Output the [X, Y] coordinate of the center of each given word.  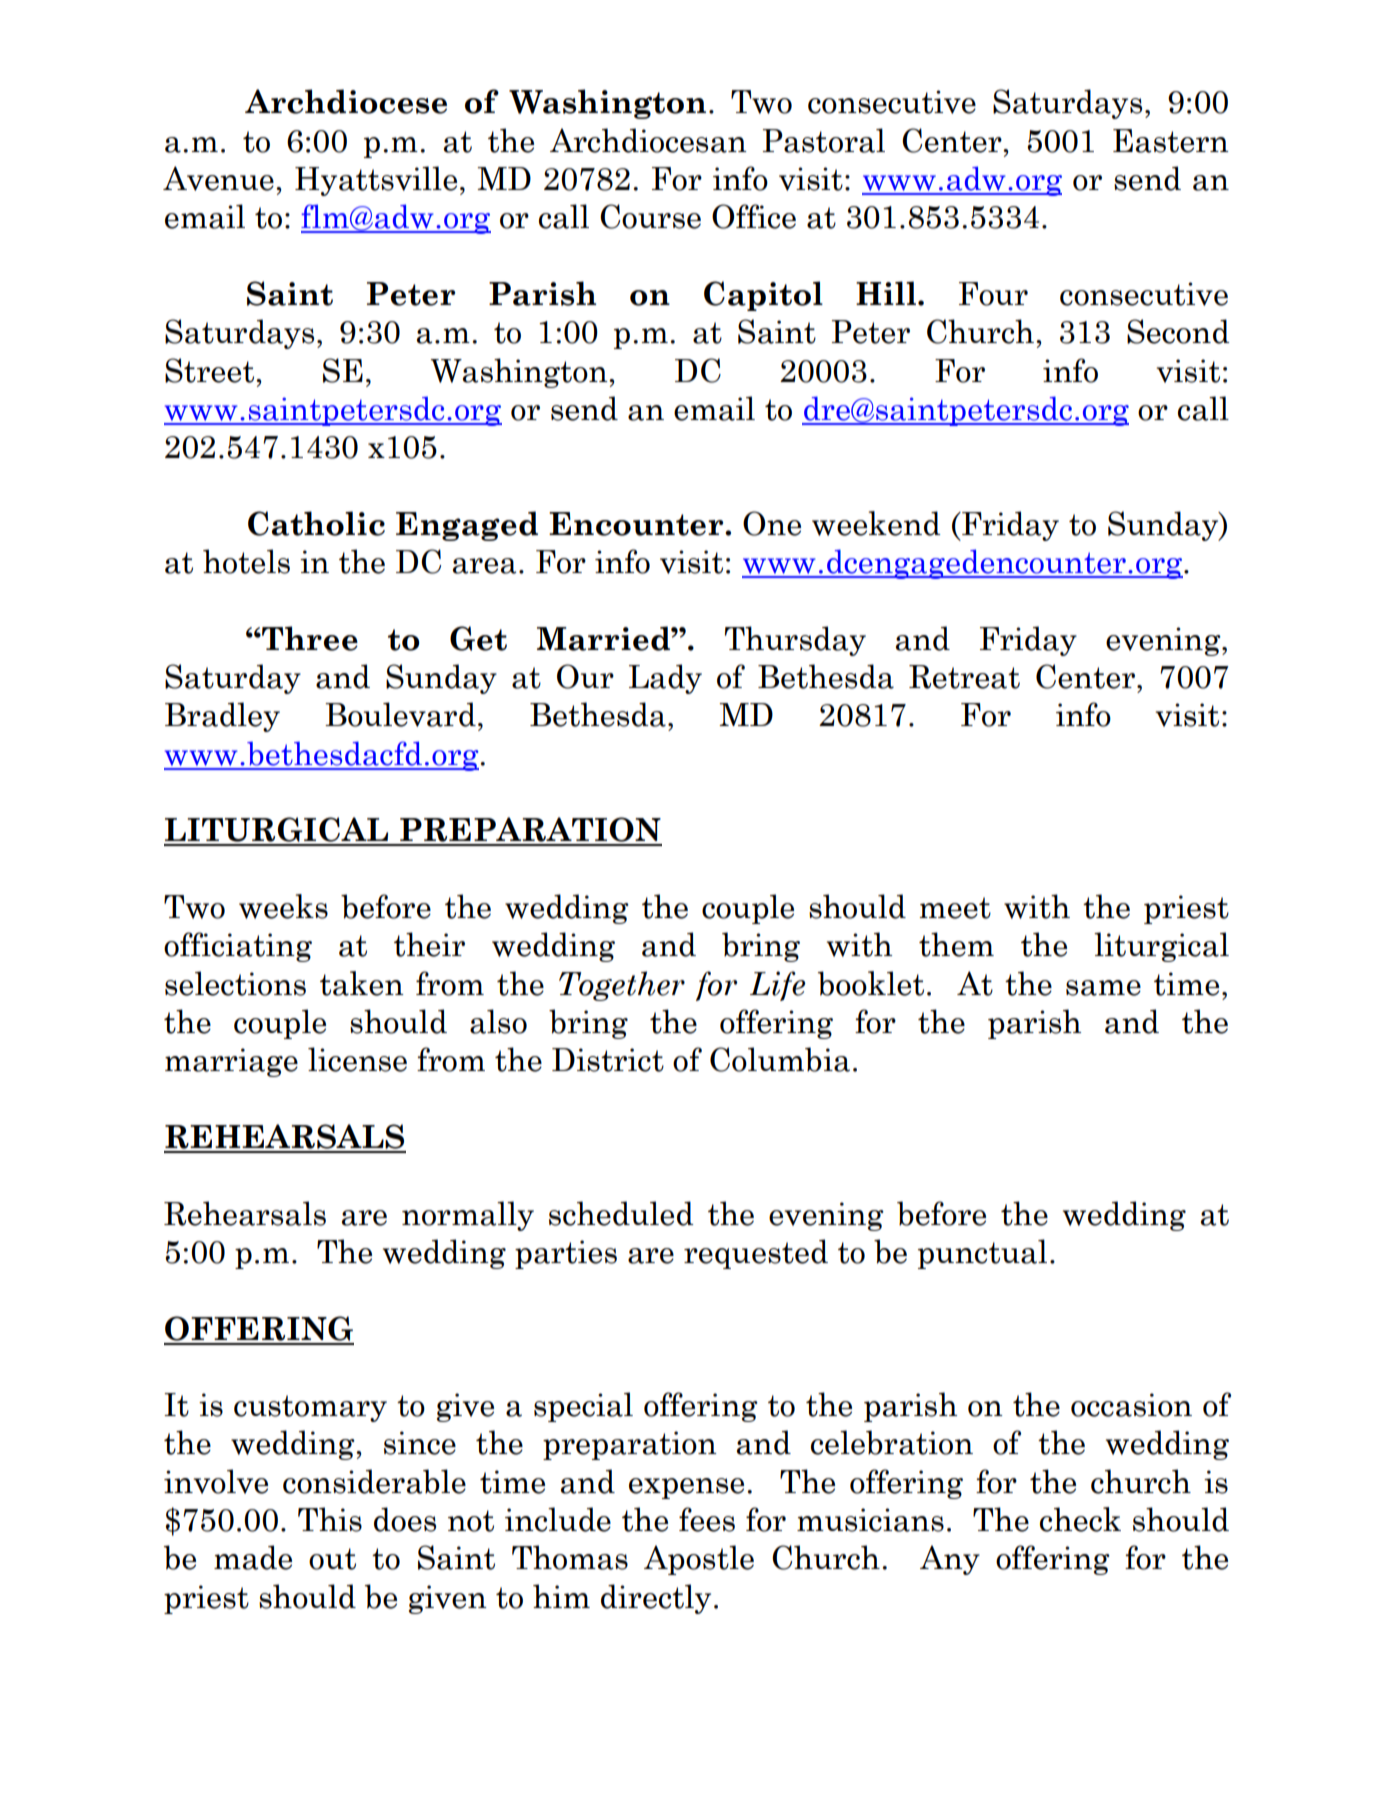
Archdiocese [346, 101]
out [332, 1559]
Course [650, 216]
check [1080, 1519]
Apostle [699, 1560]
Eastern [1171, 141]
